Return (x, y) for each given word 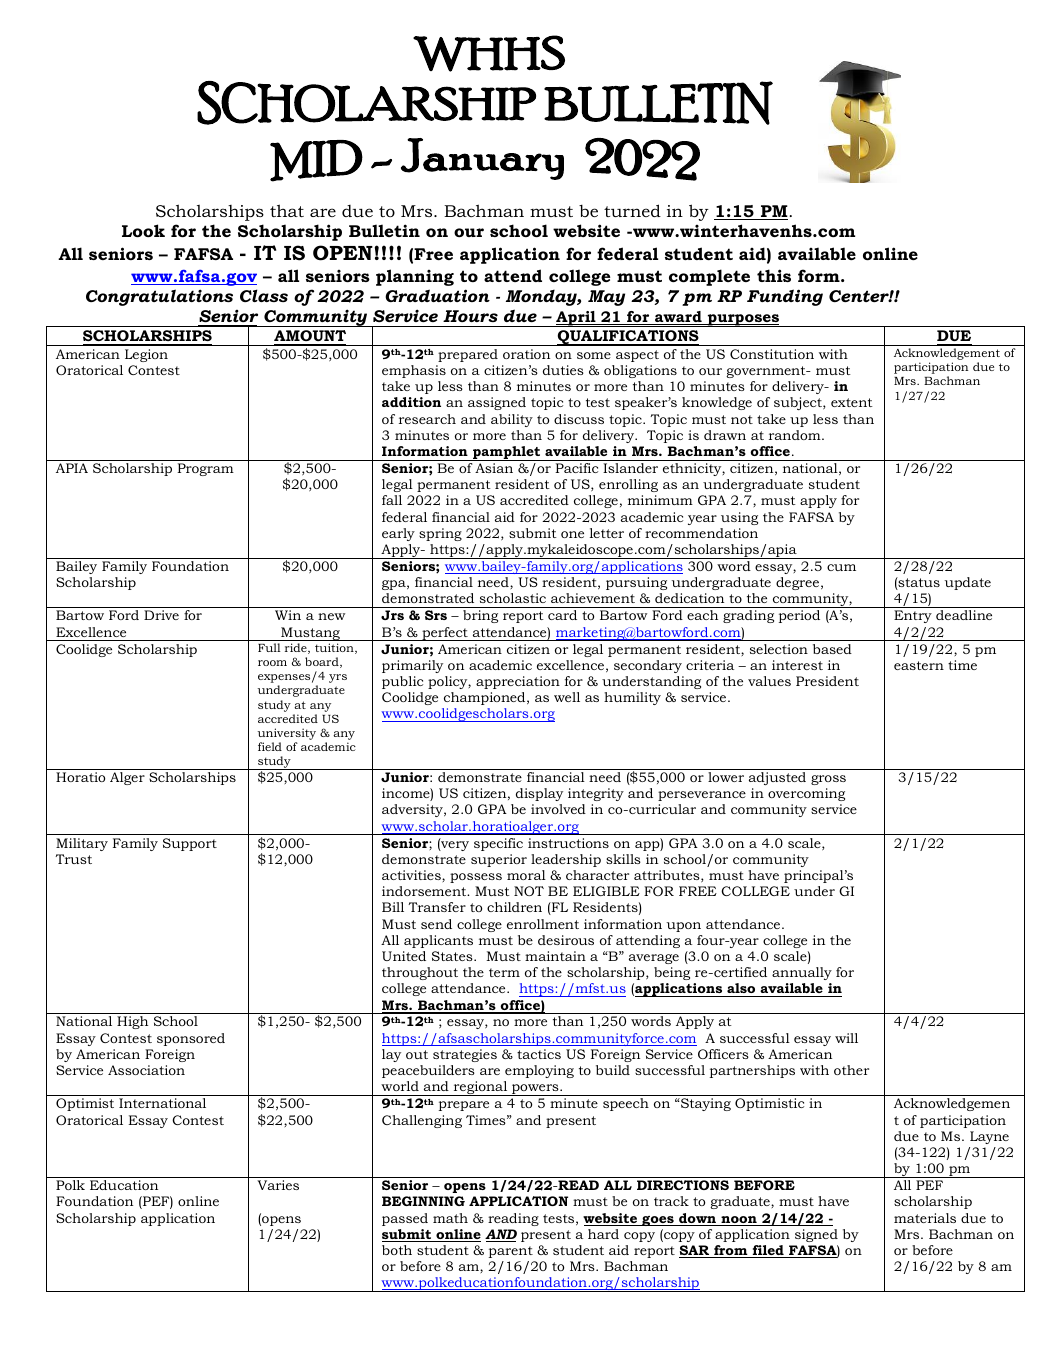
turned (632, 210)
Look (143, 230)
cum (841, 567)
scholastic (513, 598)
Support (190, 844)
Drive (161, 615)
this (774, 275)
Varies (278, 1185)
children (514, 907)
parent (511, 1252)
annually (802, 973)
